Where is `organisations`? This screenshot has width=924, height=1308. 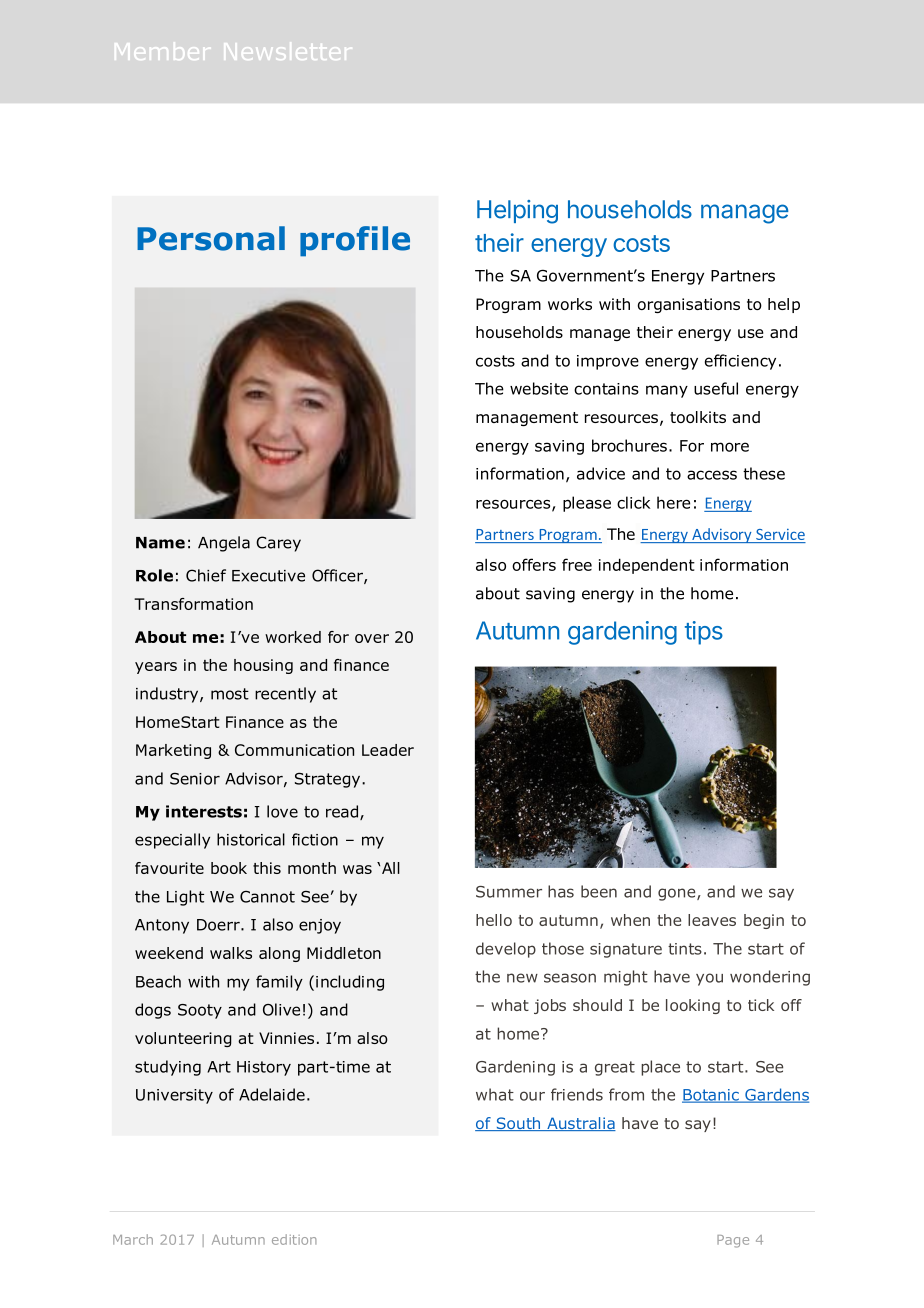 organisations is located at coordinates (689, 305).
